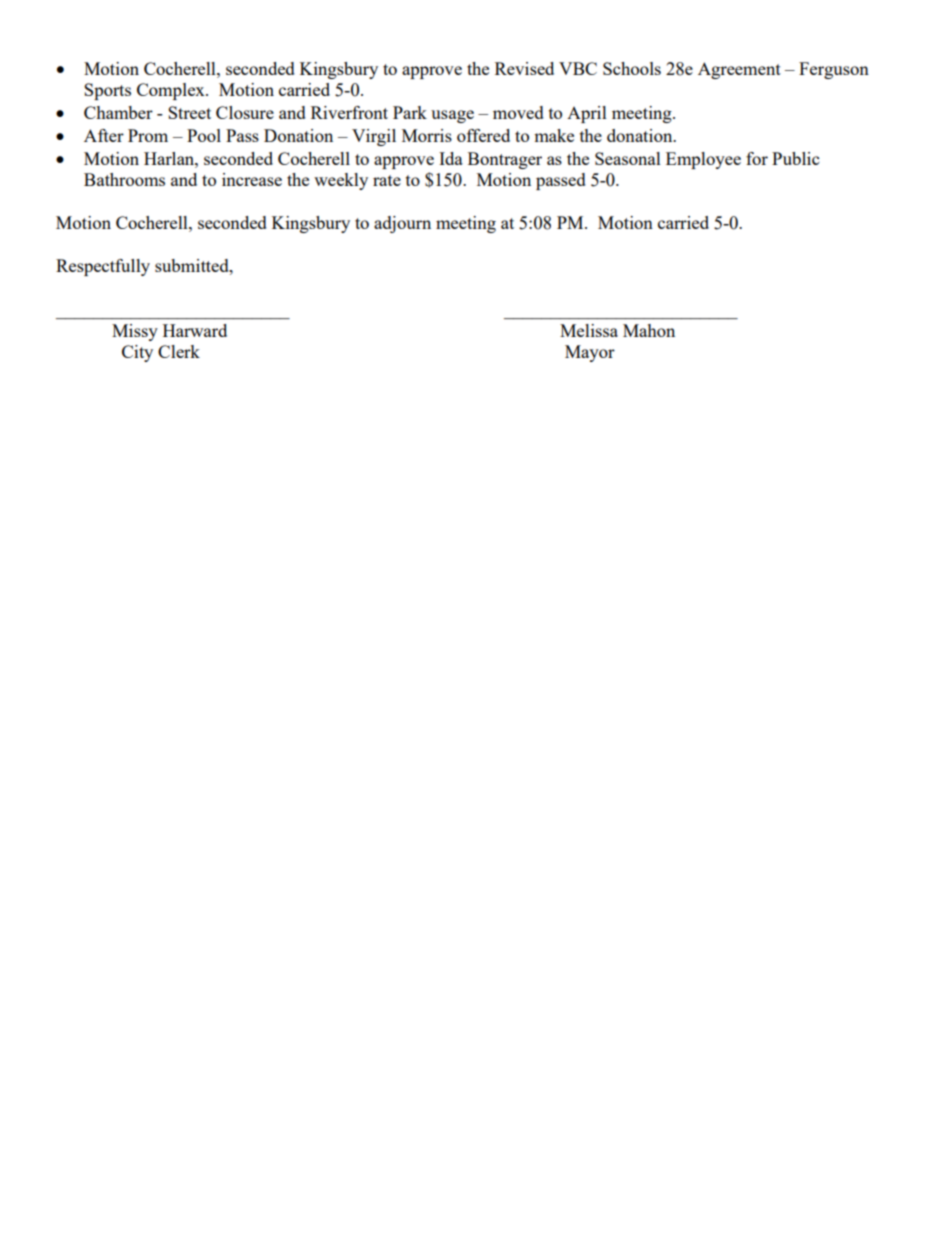  What do you see at coordinates (590, 353) in the page?
I see `Mayor` at bounding box center [590, 353].
